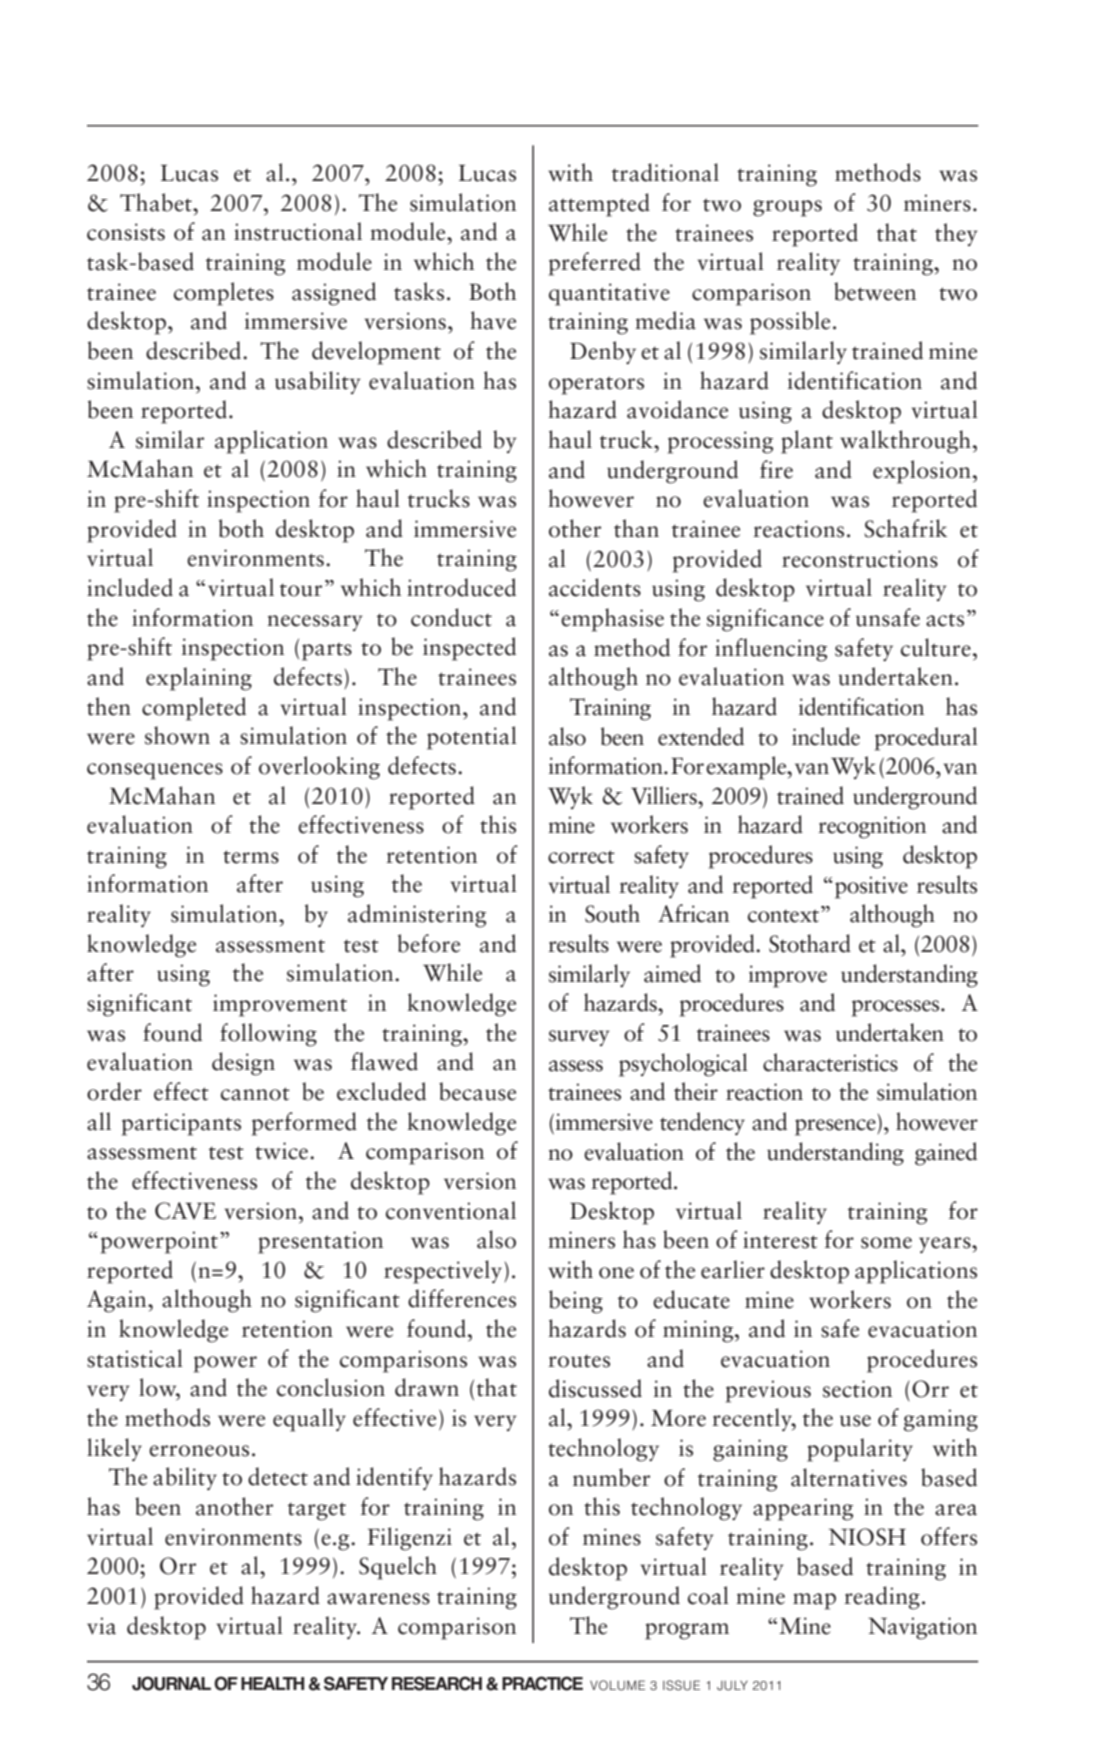 This image has width=1109, height=1752. What do you see at coordinates (472, 738) in the image?
I see `potential` at bounding box center [472, 738].
